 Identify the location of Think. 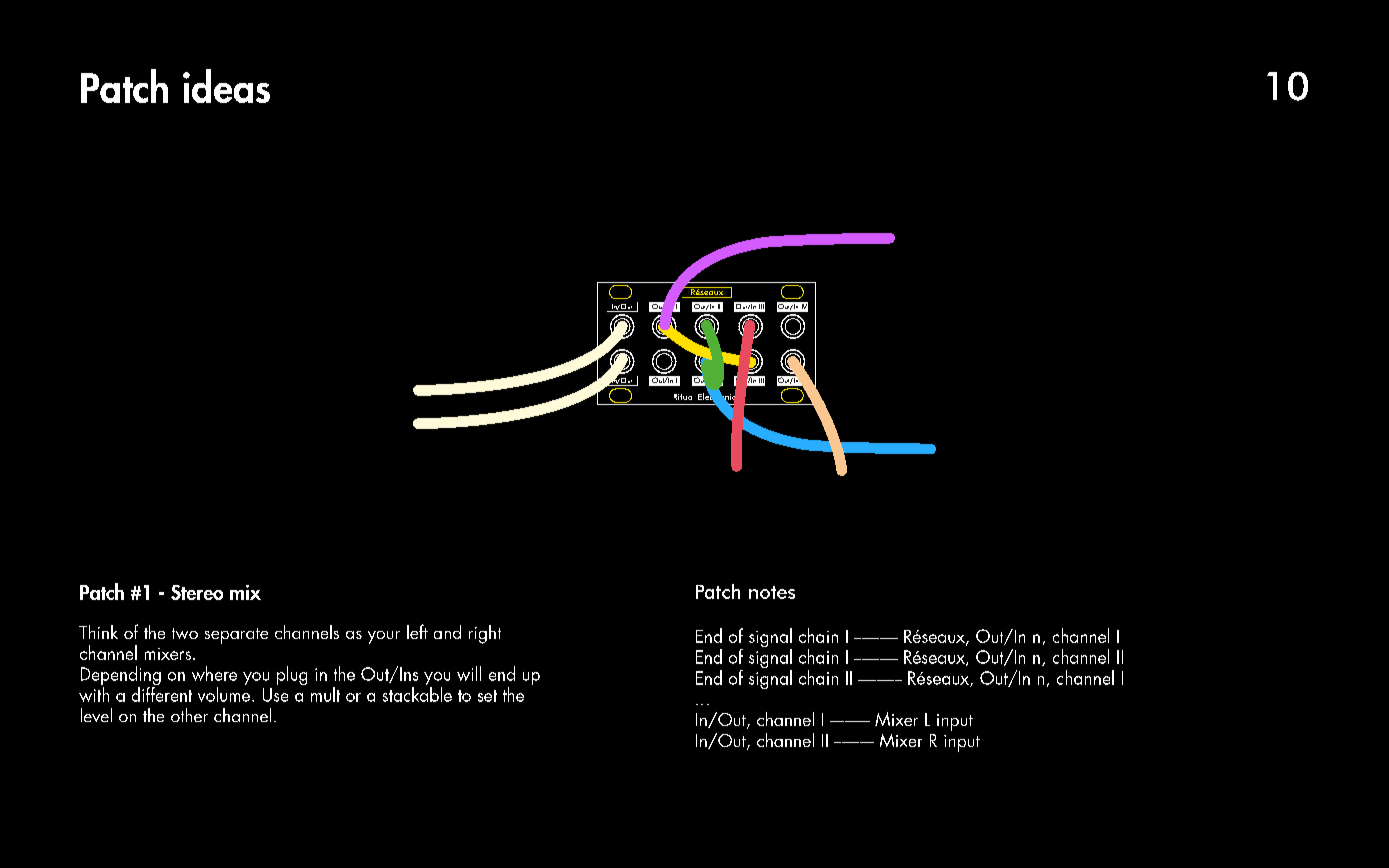
(98, 632).
